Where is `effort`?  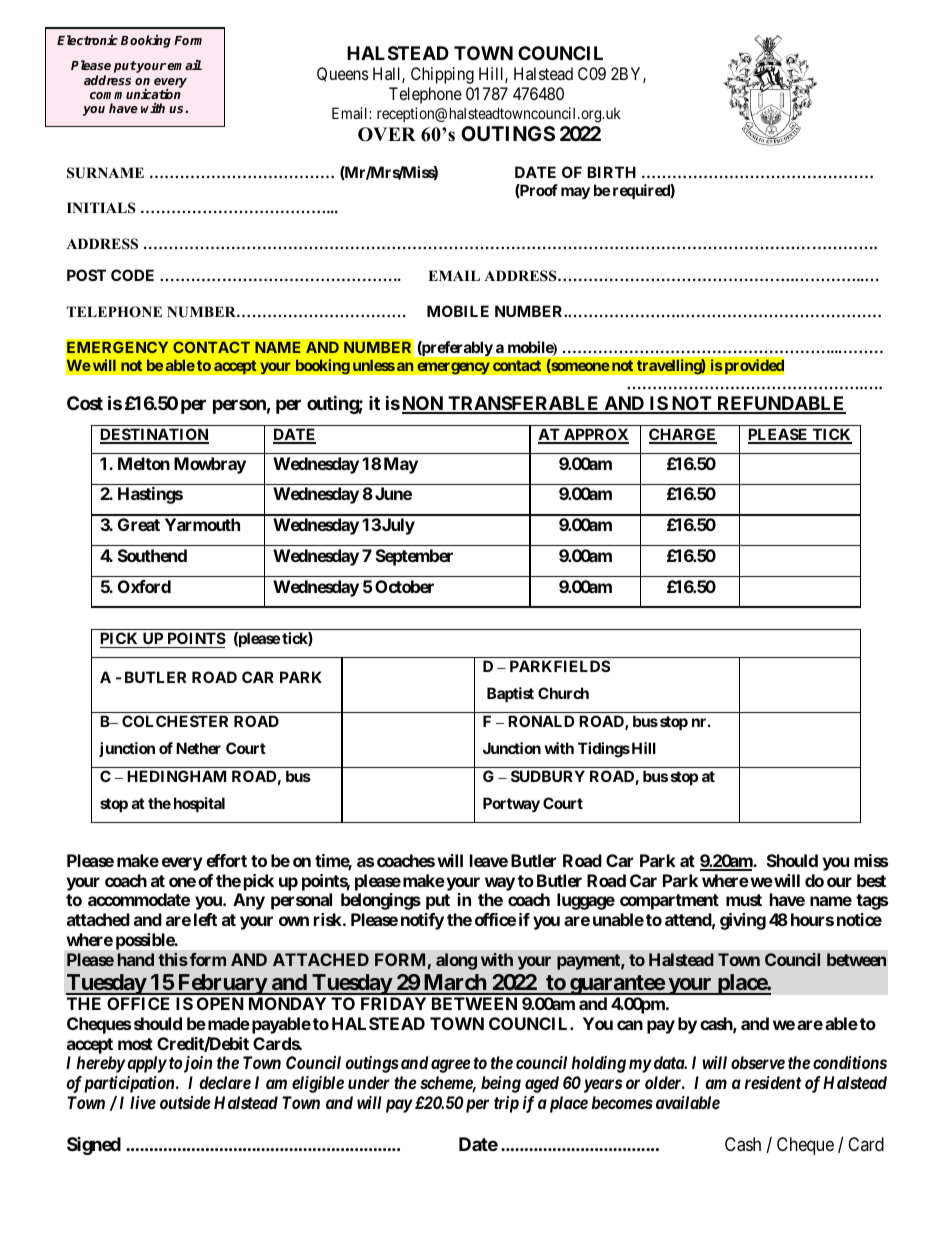 effort is located at coordinates (226, 860).
